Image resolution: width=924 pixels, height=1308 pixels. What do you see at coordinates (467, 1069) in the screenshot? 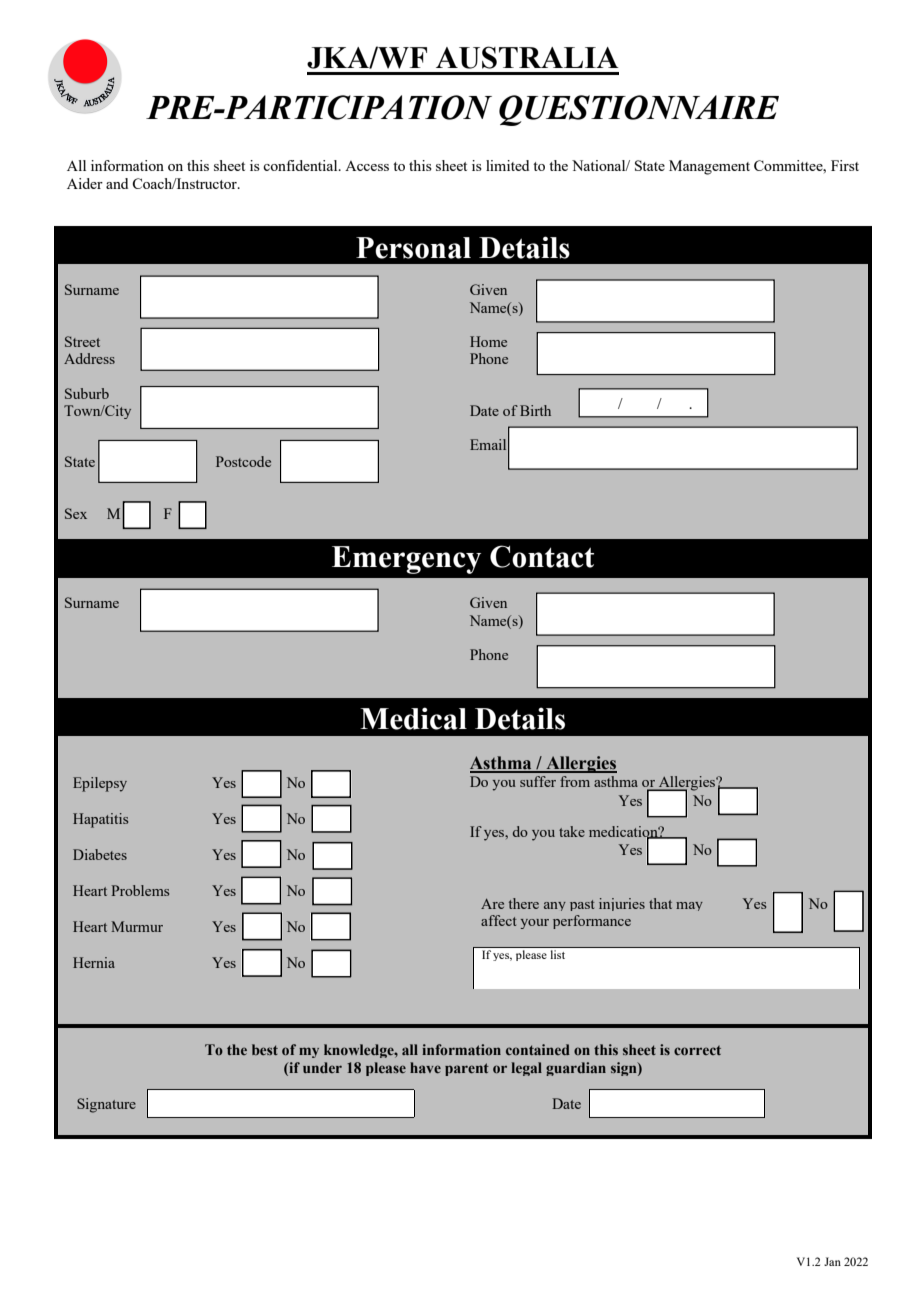
I see `parent` at bounding box center [467, 1069].
